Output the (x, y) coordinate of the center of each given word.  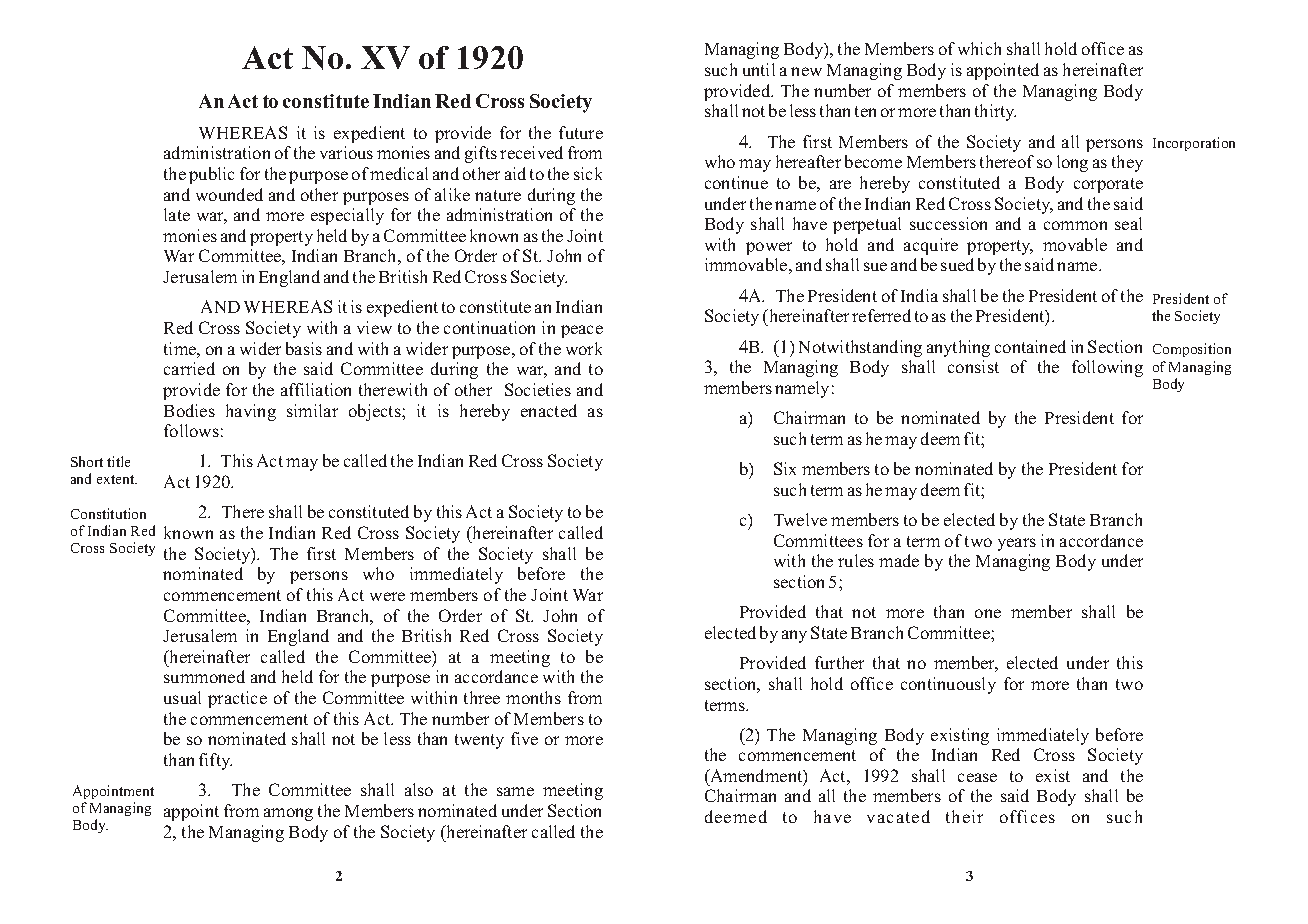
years (1017, 544)
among (288, 814)
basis (304, 348)
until (759, 69)
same (515, 791)
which (979, 48)
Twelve (800, 519)
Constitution (108, 513)
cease (977, 777)
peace (582, 331)
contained (1030, 346)
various (346, 152)
